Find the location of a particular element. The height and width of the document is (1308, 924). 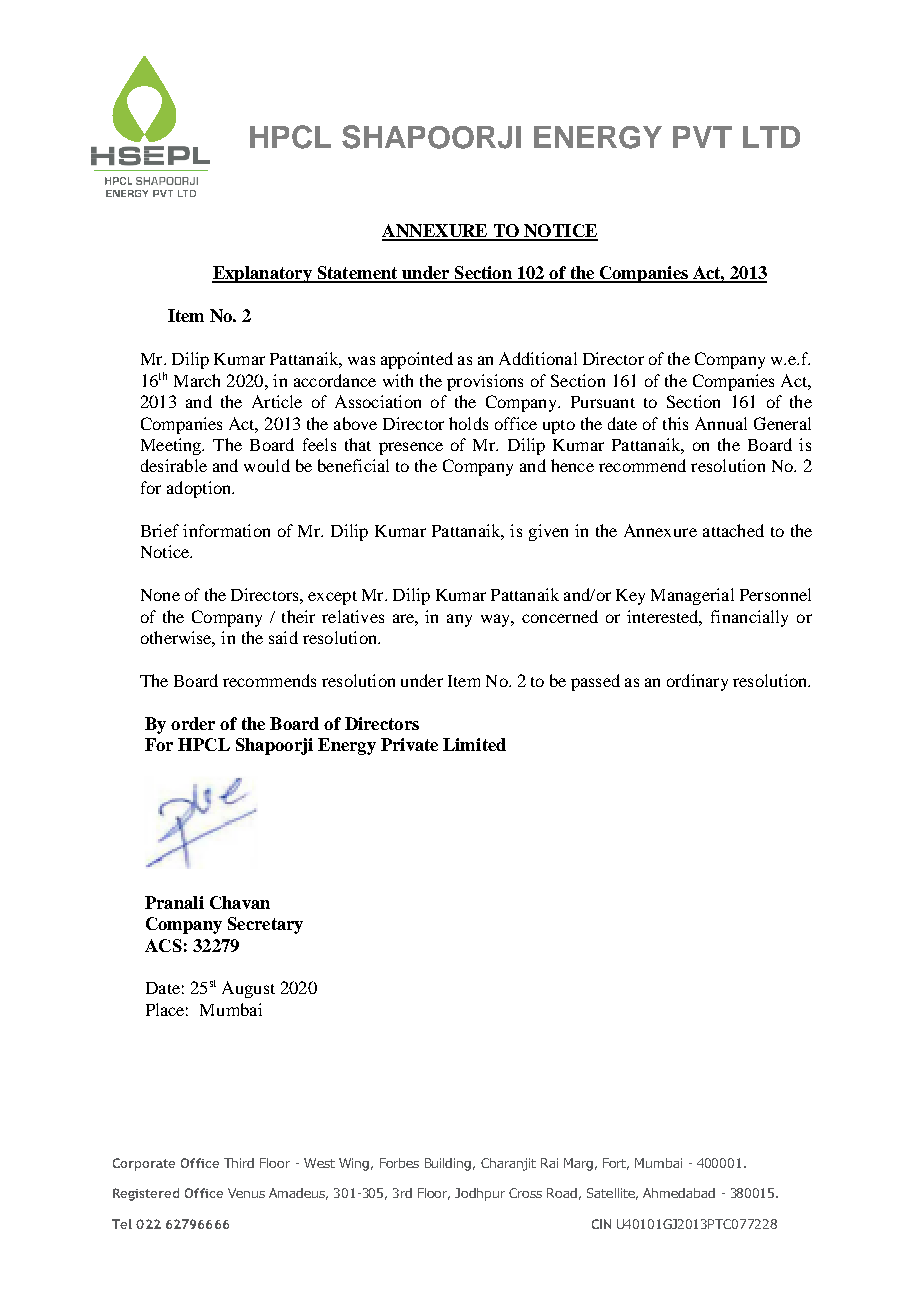

Venus is located at coordinates (246, 1193).
